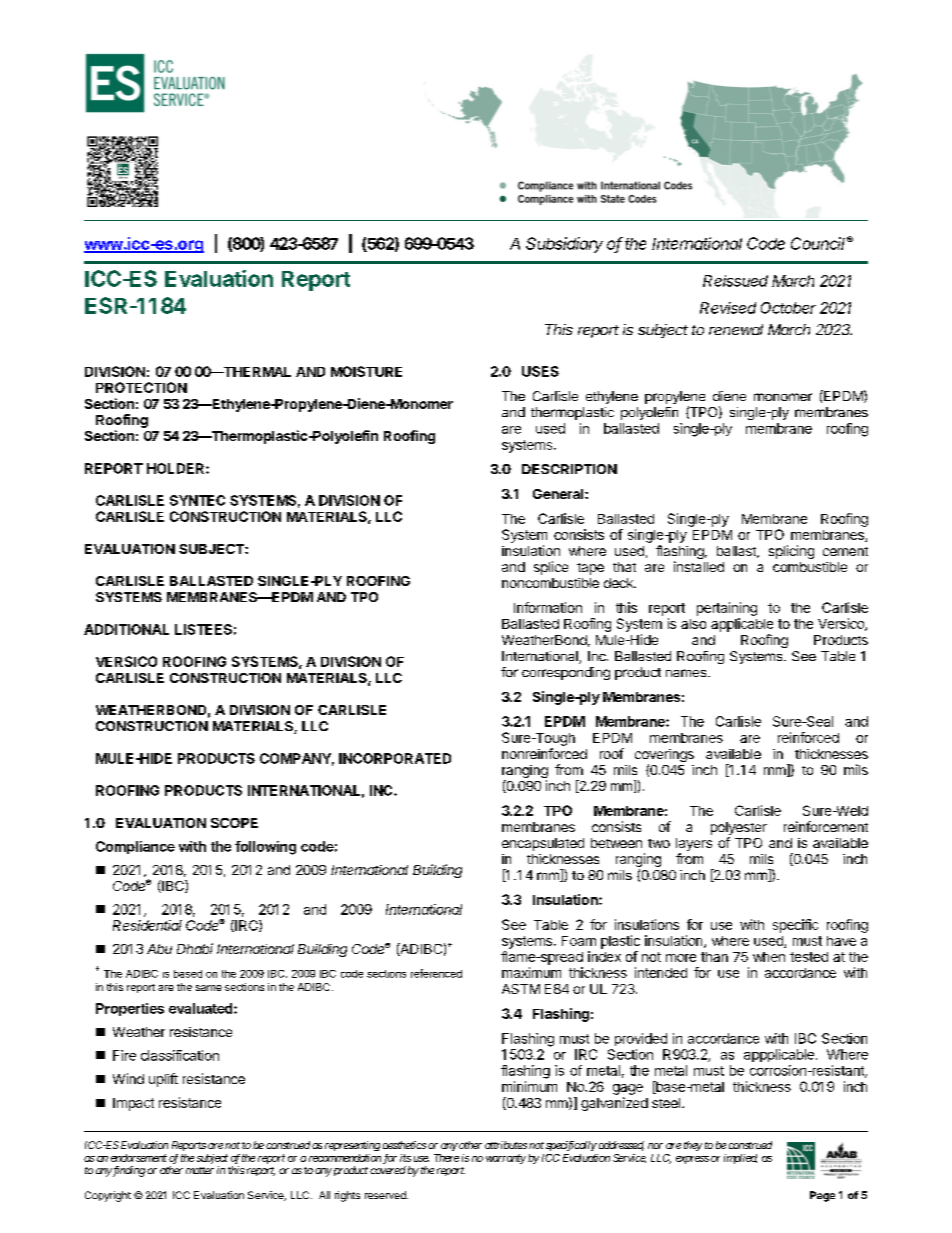  Describe the element at coordinates (569, 469) in the document. I see `DESCRIPTION` at that location.
